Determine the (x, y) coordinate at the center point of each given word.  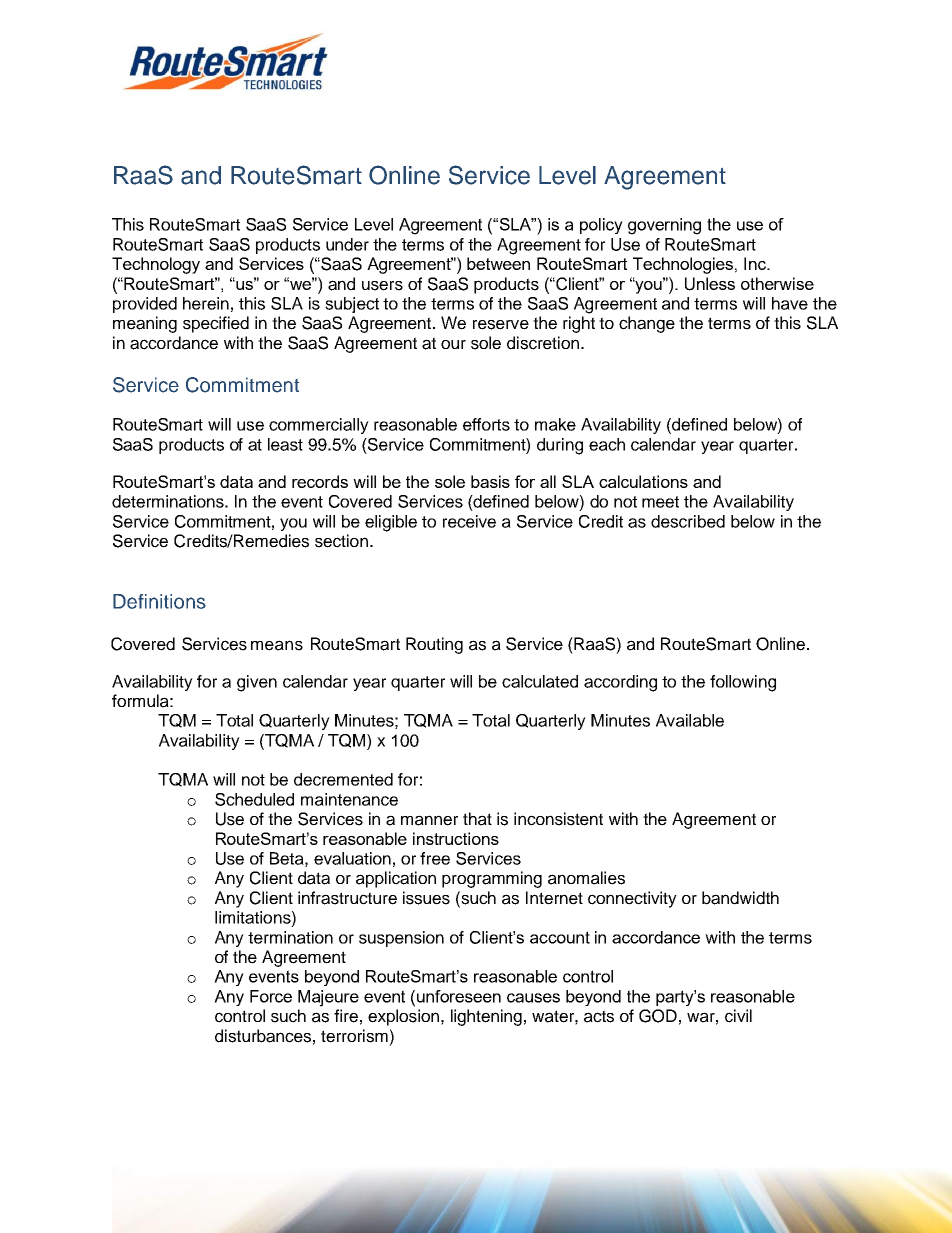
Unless (710, 284)
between (498, 263)
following (743, 683)
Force (271, 996)
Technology (156, 265)
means (277, 645)
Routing (434, 645)
